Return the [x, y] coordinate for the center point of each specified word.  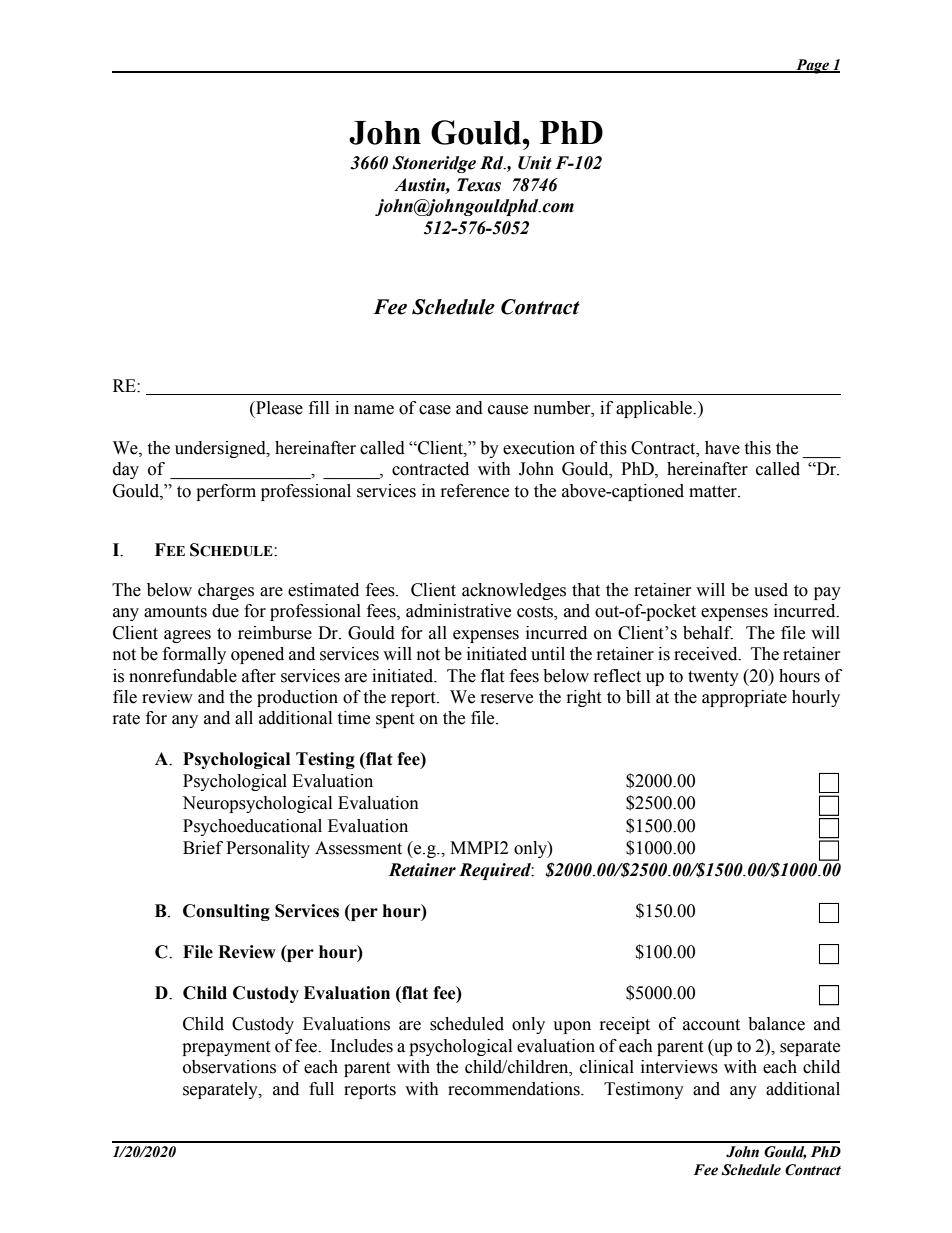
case [435, 410]
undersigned [221, 449]
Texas [479, 185]
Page [812, 66]
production [297, 698]
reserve [507, 699]
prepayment [226, 1048]
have [722, 448]
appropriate [744, 698]
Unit [535, 163]
